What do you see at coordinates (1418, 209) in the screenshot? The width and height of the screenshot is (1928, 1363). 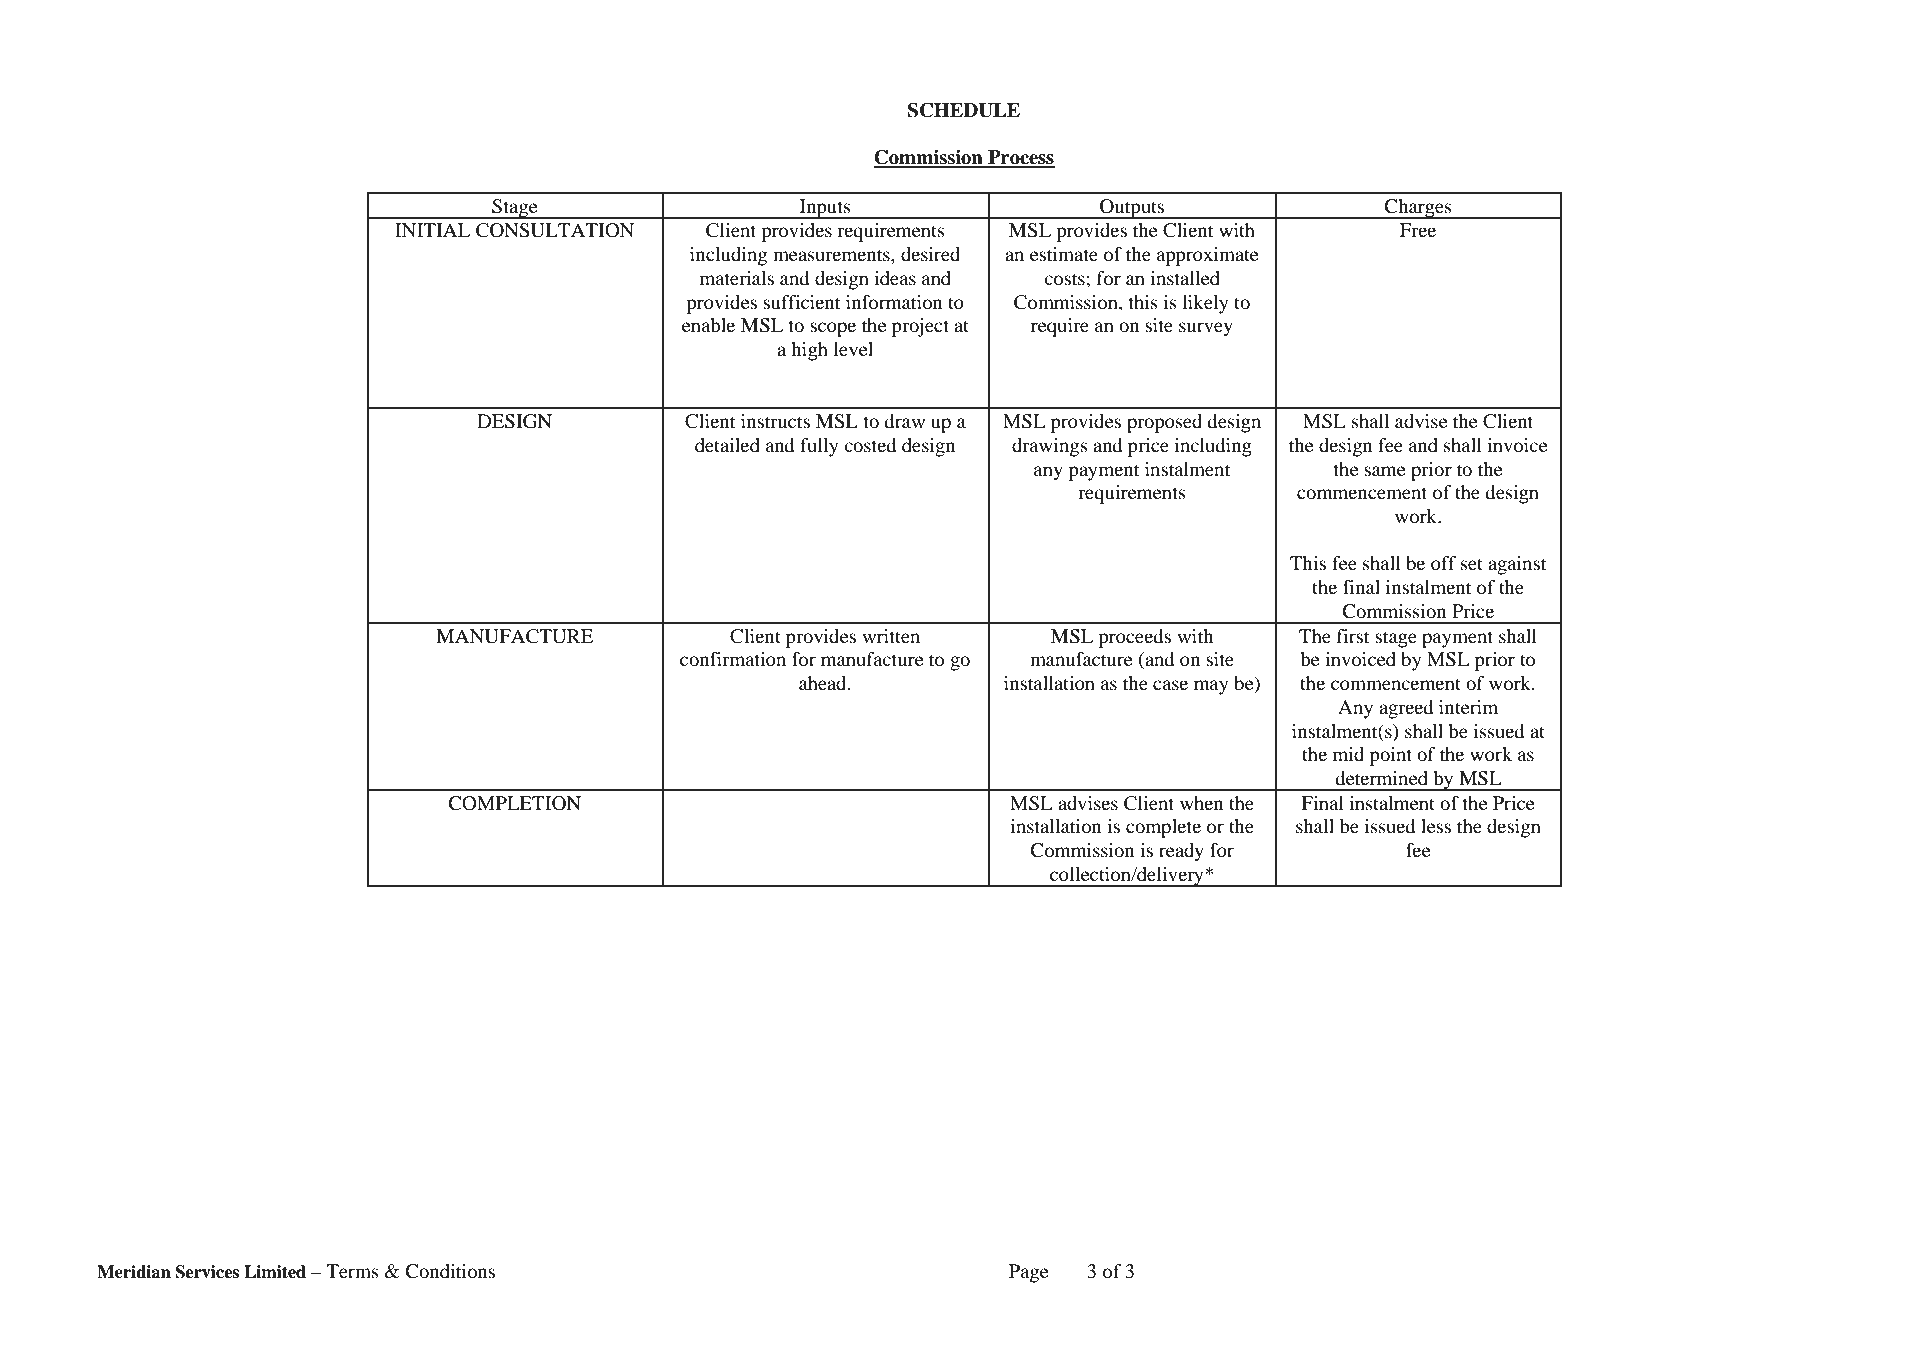 I see `Charges` at bounding box center [1418, 209].
